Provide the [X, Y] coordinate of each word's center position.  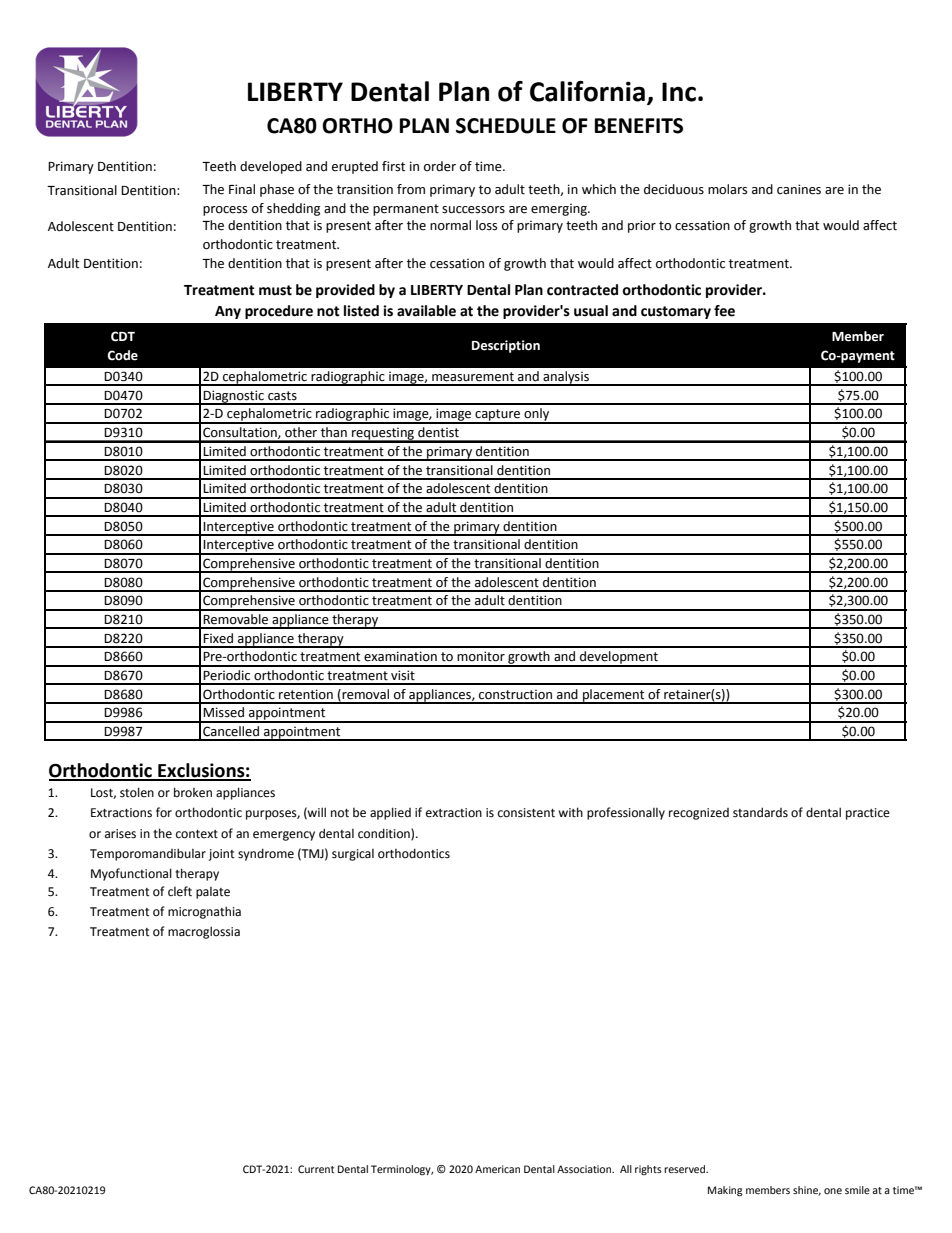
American [497, 1169]
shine [807, 1191]
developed [271, 167]
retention [306, 694]
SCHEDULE [506, 126]
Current [316, 1169]
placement [614, 696]
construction [515, 694]
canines [799, 189]
